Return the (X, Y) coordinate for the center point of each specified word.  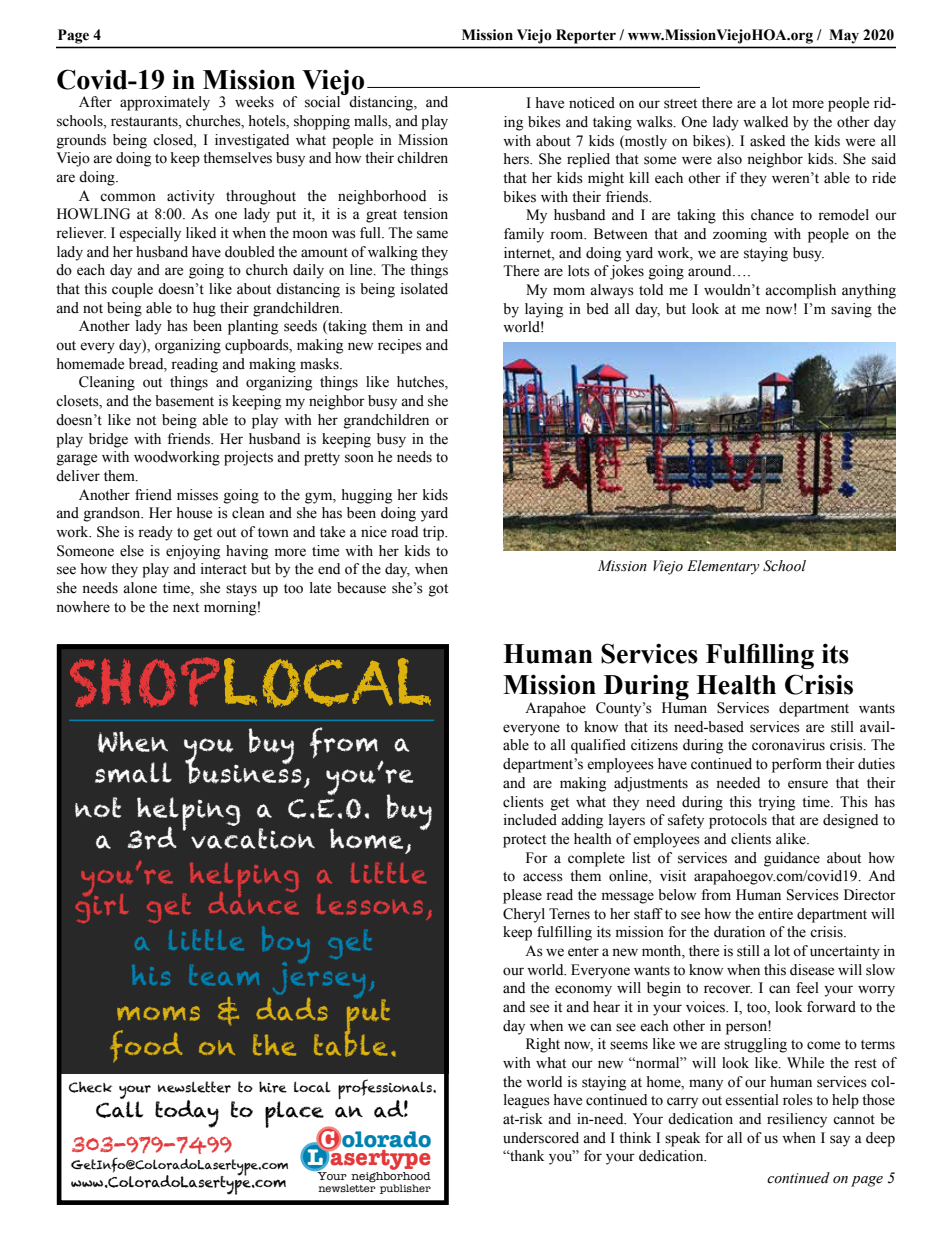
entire (775, 914)
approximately (165, 103)
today (187, 1114)
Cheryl (524, 915)
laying (544, 310)
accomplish (800, 291)
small (133, 772)
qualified (598, 746)
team (224, 975)
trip (434, 533)
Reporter (586, 36)
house (194, 513)
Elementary (723, 567)
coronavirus (788, 745)
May (844, 36)
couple (132, 290)
